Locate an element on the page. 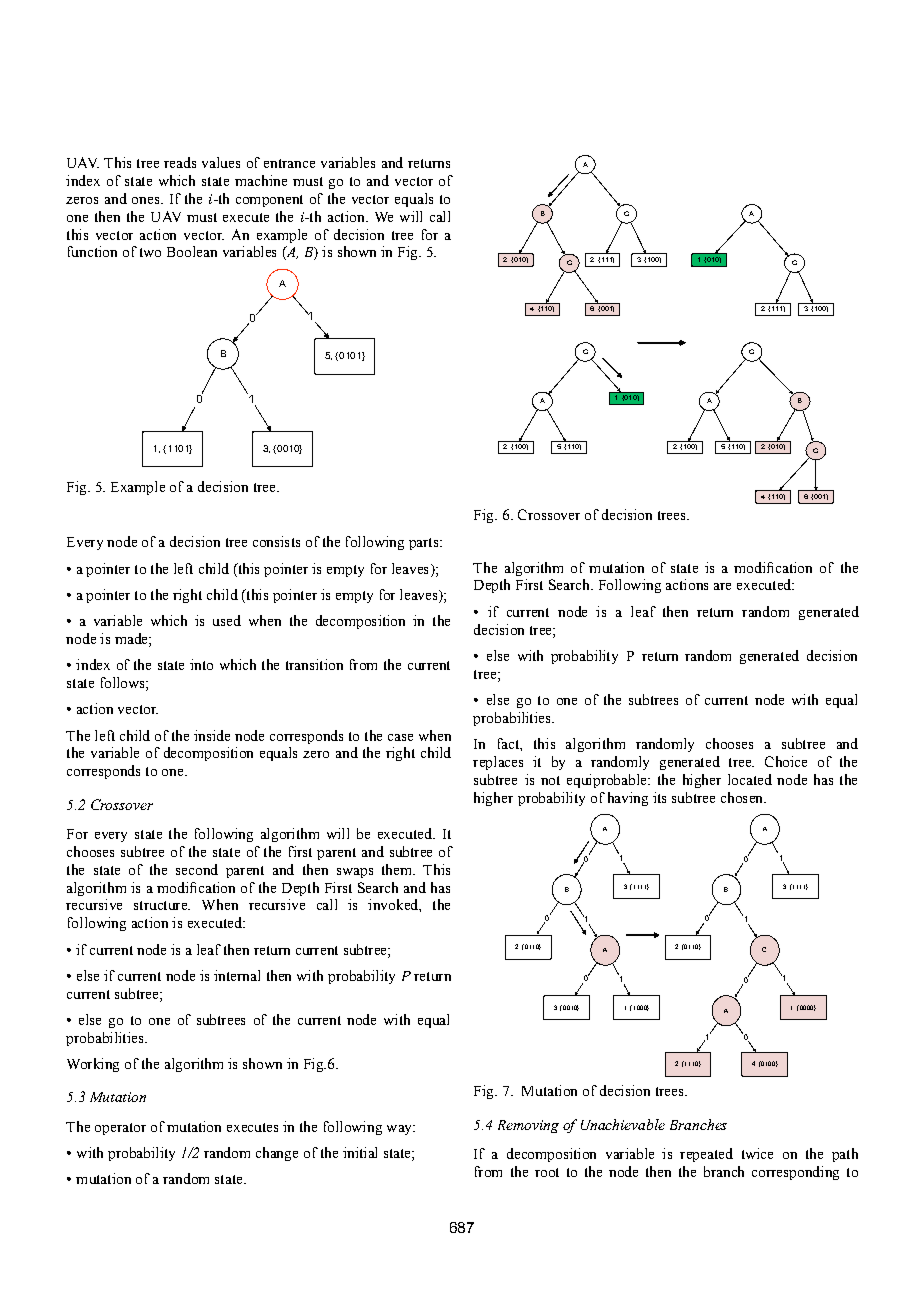 Image resolution: width=924 pixels, height=1308 pixels. structure is located at coordinates (162, 905).
